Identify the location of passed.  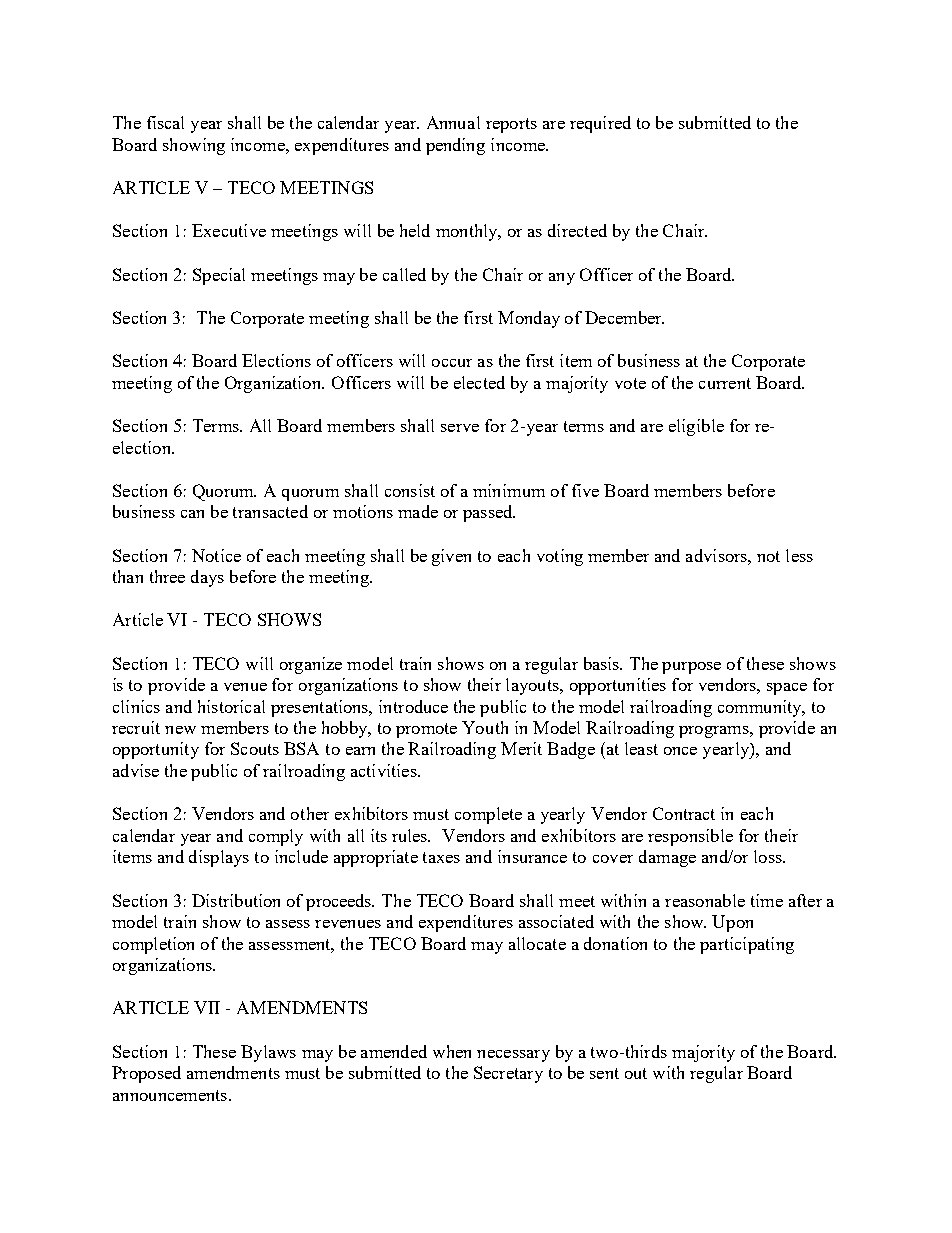
(489, 513).
